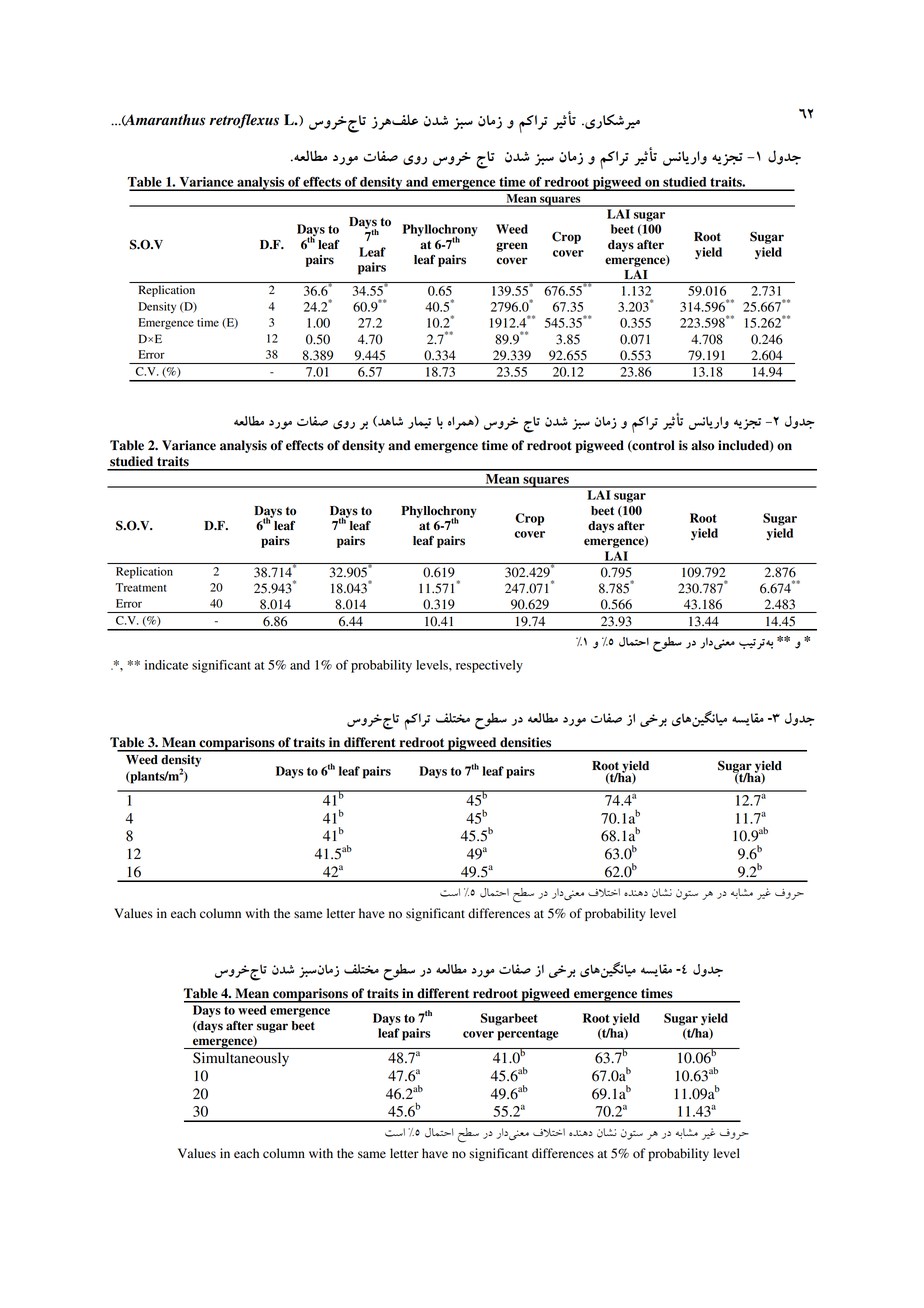 This screenshot has height=1308, width=924. Describe the element at coordinates (489, 666) in the screenshot. I see `respectively` at that location.
